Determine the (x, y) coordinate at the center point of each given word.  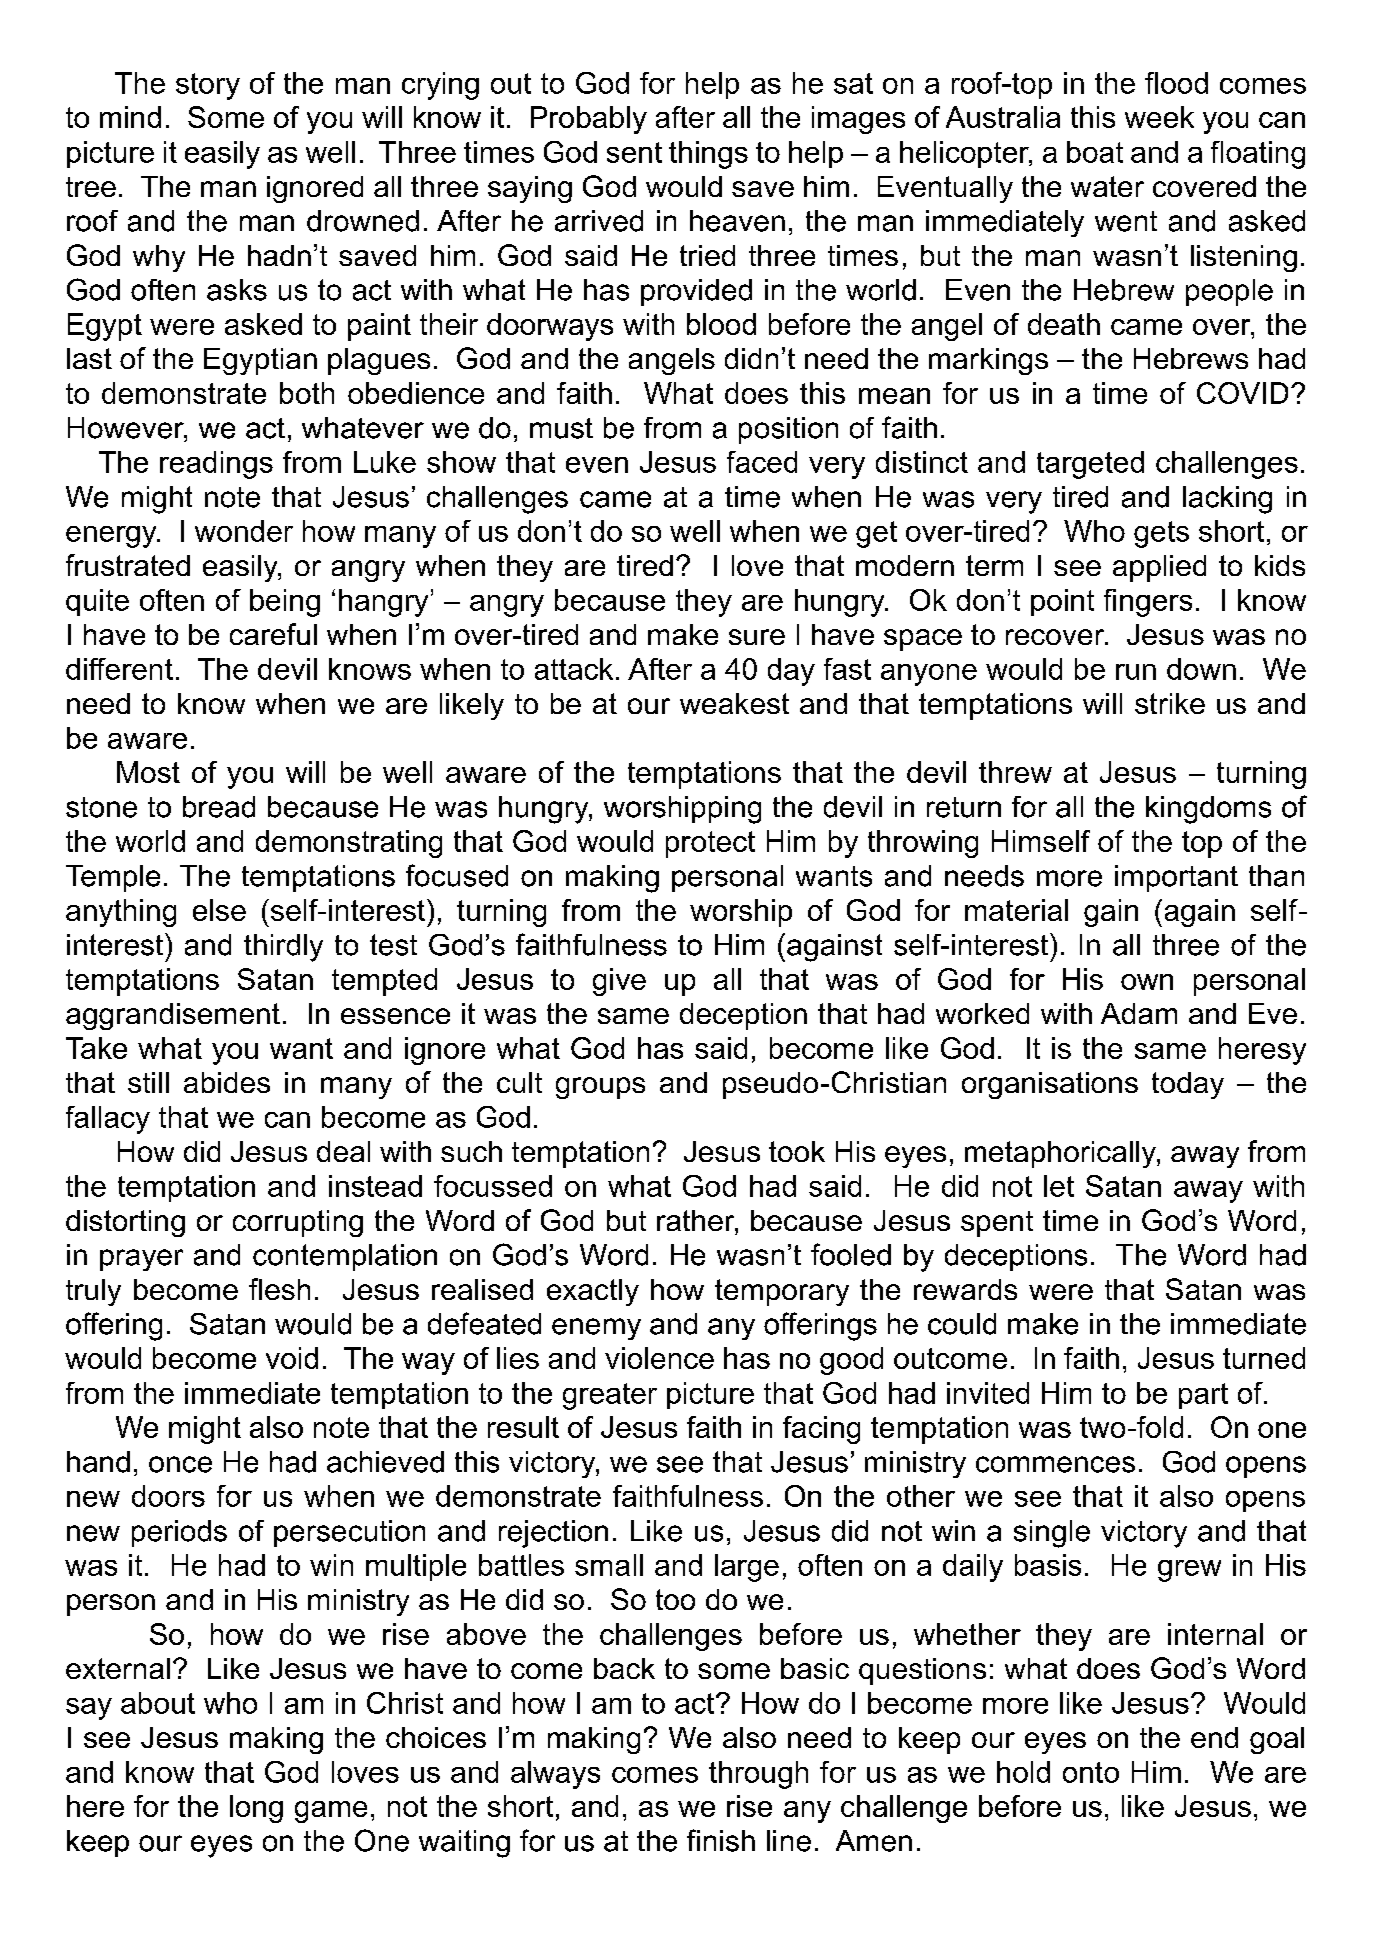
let (1059, 1186)
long (256, 1809)
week (1159, 117)
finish (721, 1840)
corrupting (298, 1223)
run (1136, 672)
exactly (593, 1292)
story (208, 86)
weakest (734, 703)
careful (273, 634)
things (708, 155)
